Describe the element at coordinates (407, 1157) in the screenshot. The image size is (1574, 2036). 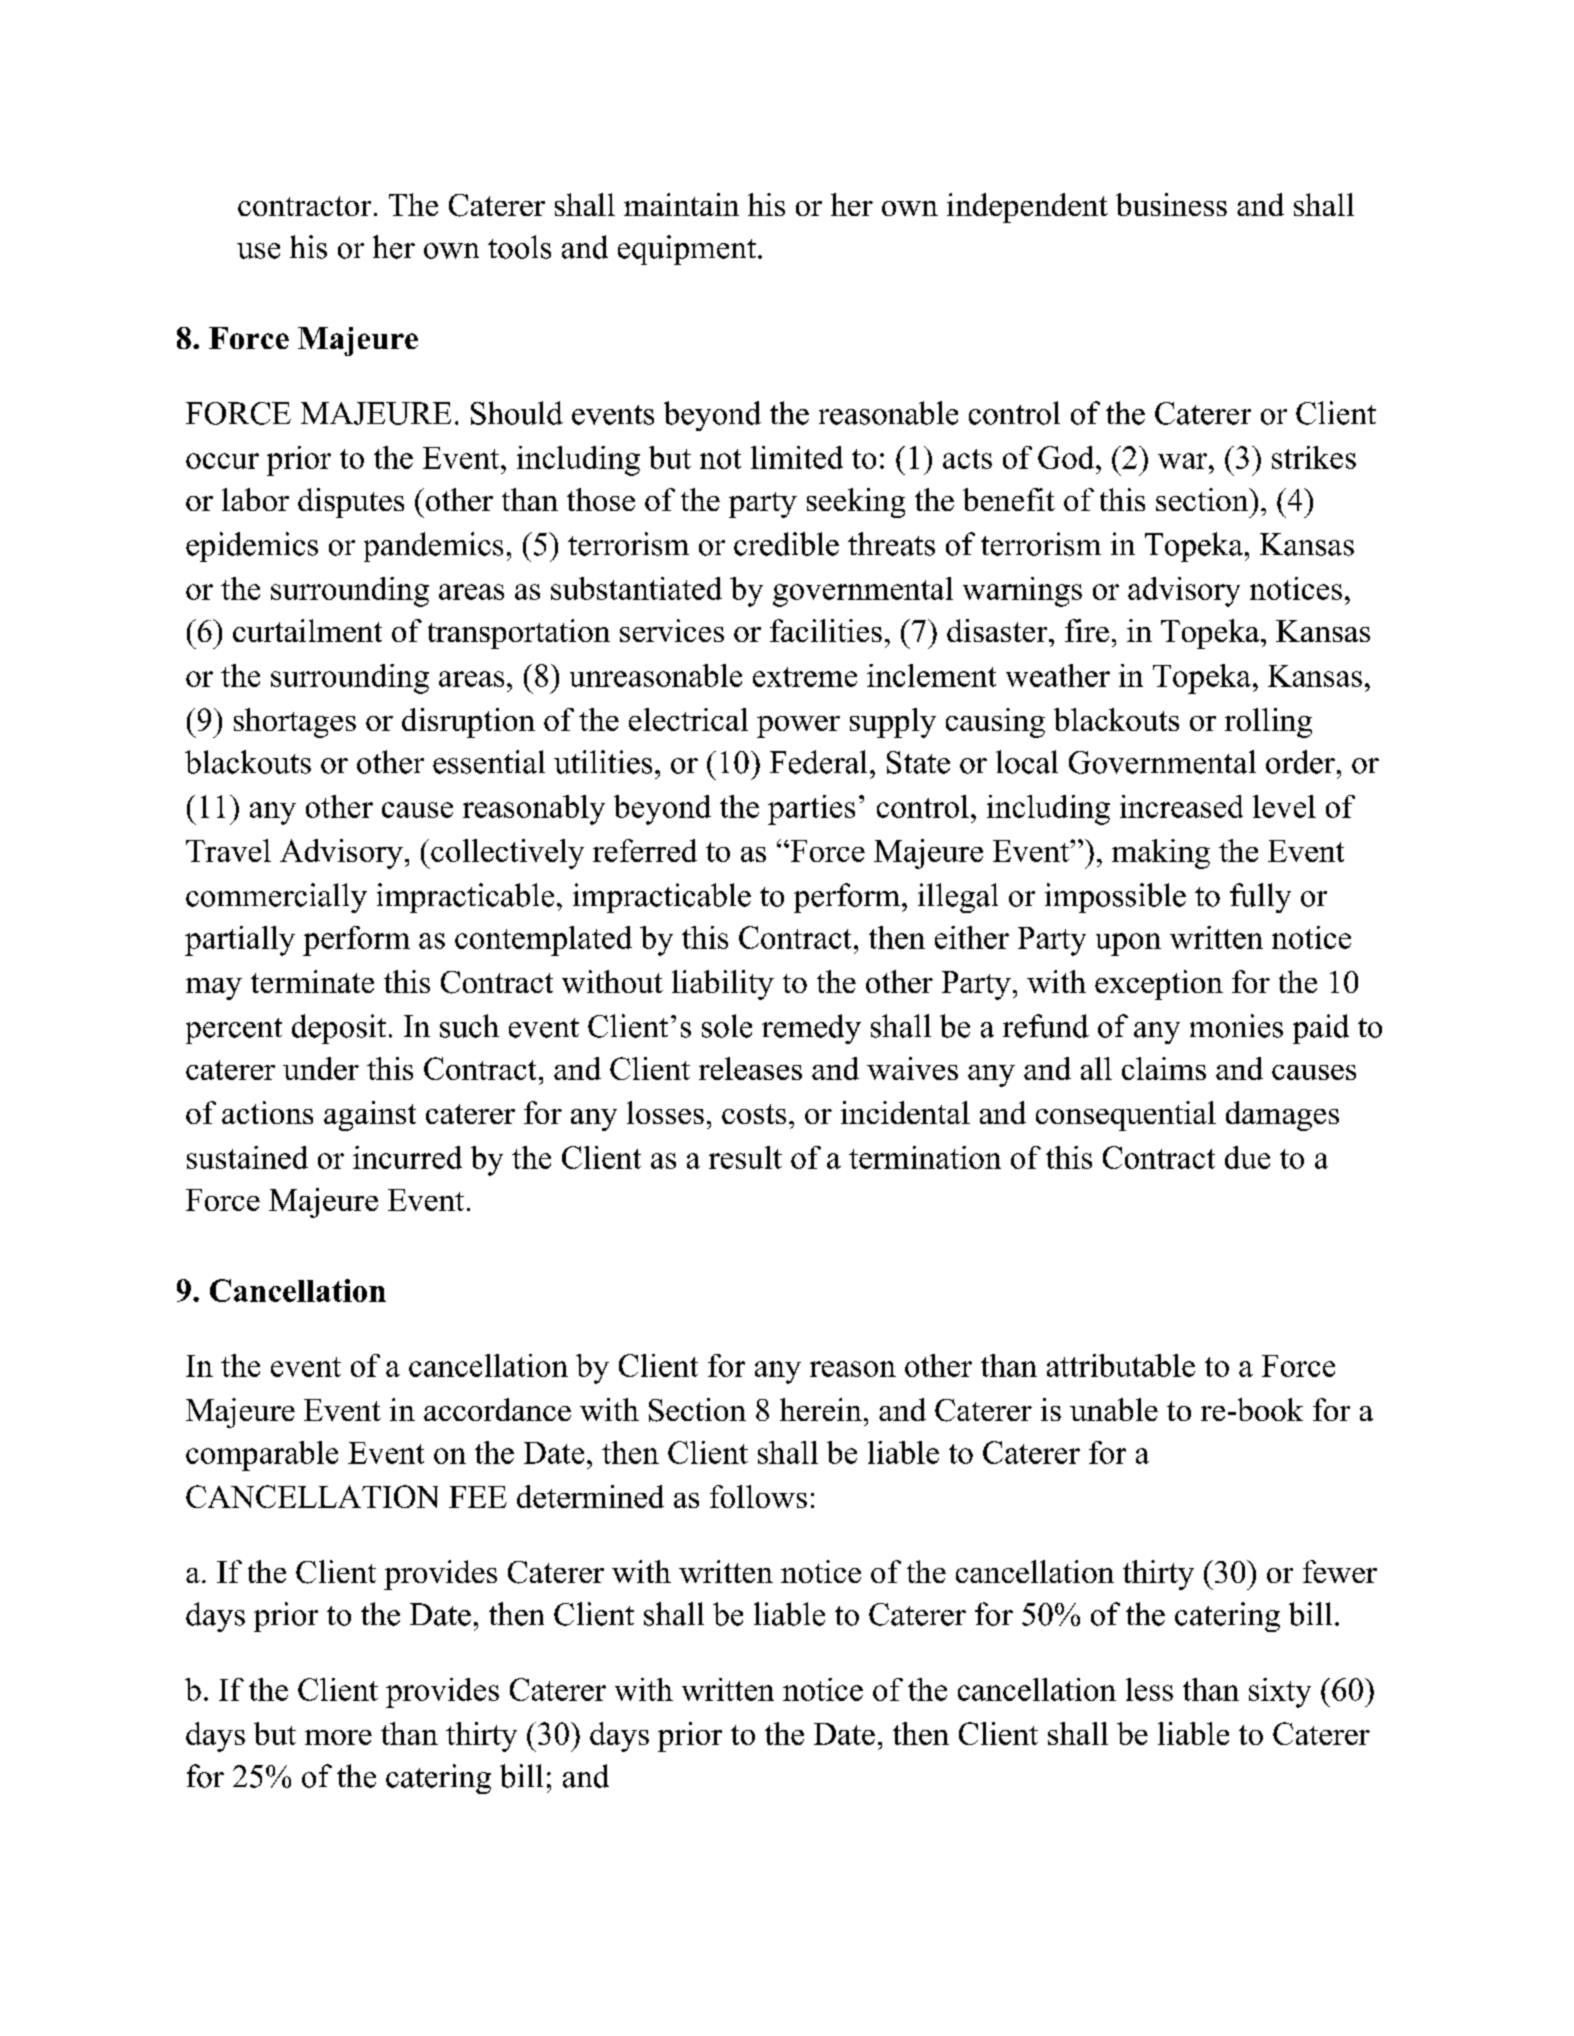
I see `incurred` at that location.
